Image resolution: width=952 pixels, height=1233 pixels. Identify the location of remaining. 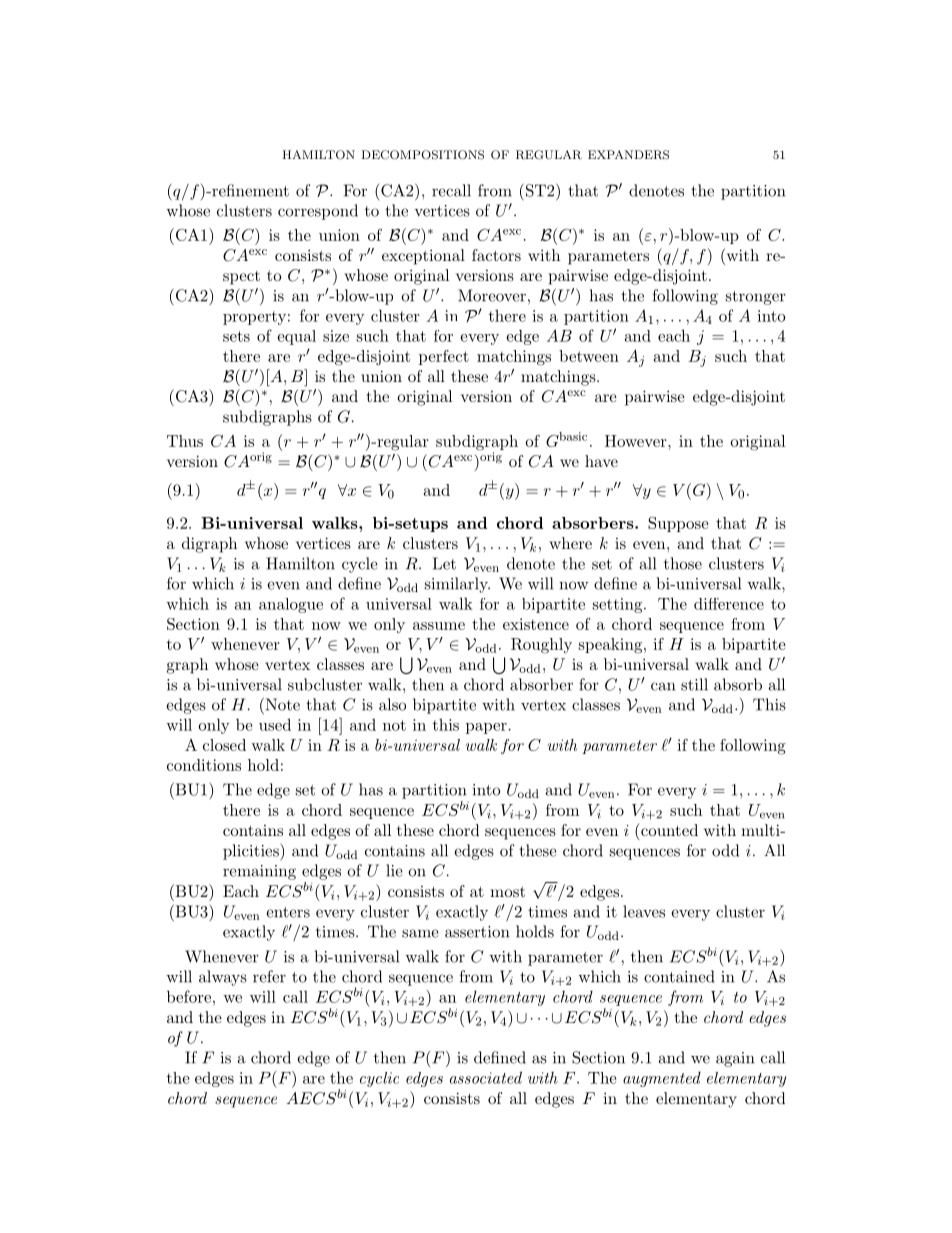
(259, 872).
